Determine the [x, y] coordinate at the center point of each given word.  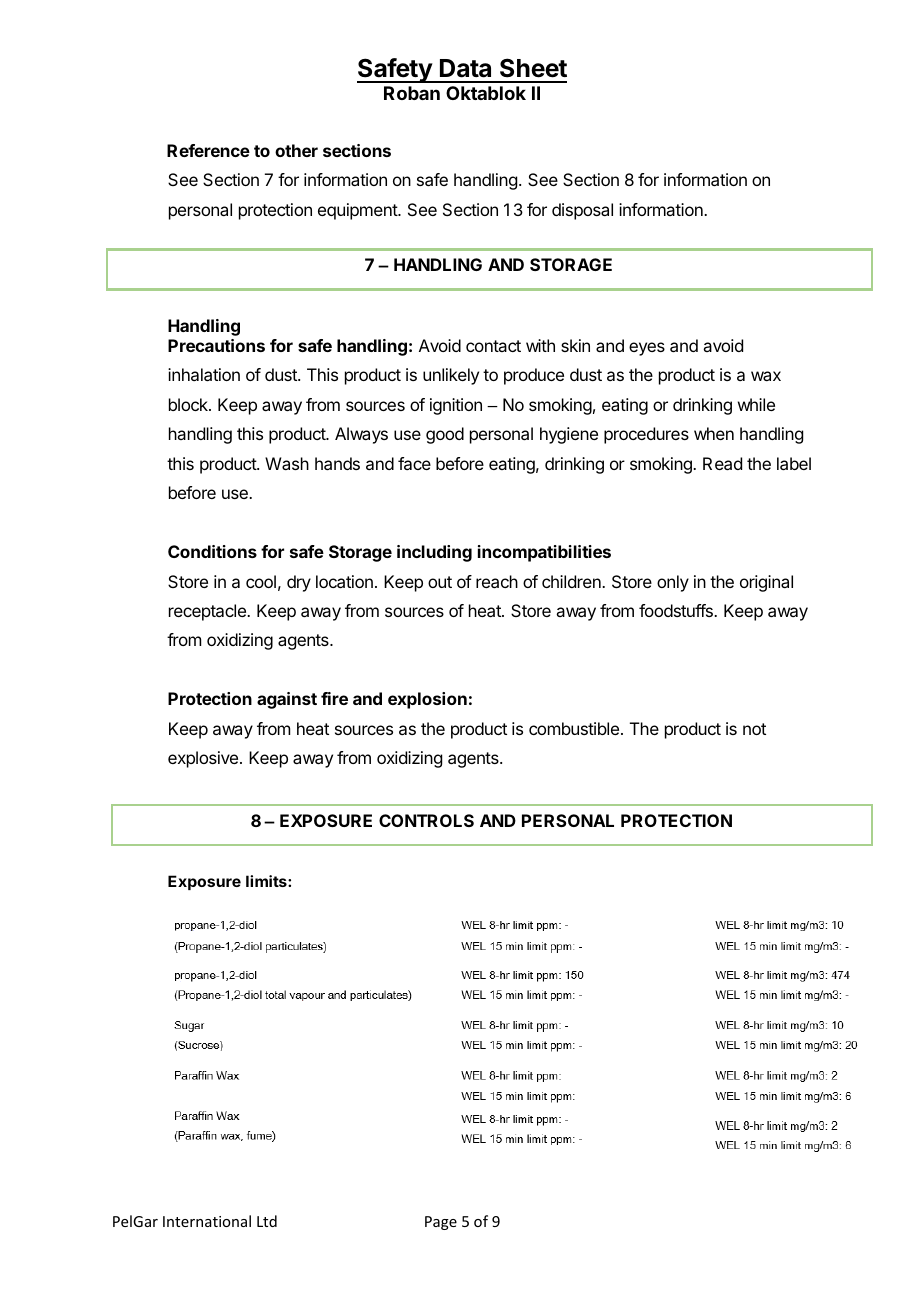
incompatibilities [544, 553]
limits [267, 881]
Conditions [212, 551]
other [296, 150]
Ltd [267, 1221]
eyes [647, 349]
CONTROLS [426, 820]
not [754, 729]
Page [441, 1223]
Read [722, 463]
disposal [582, 211]
